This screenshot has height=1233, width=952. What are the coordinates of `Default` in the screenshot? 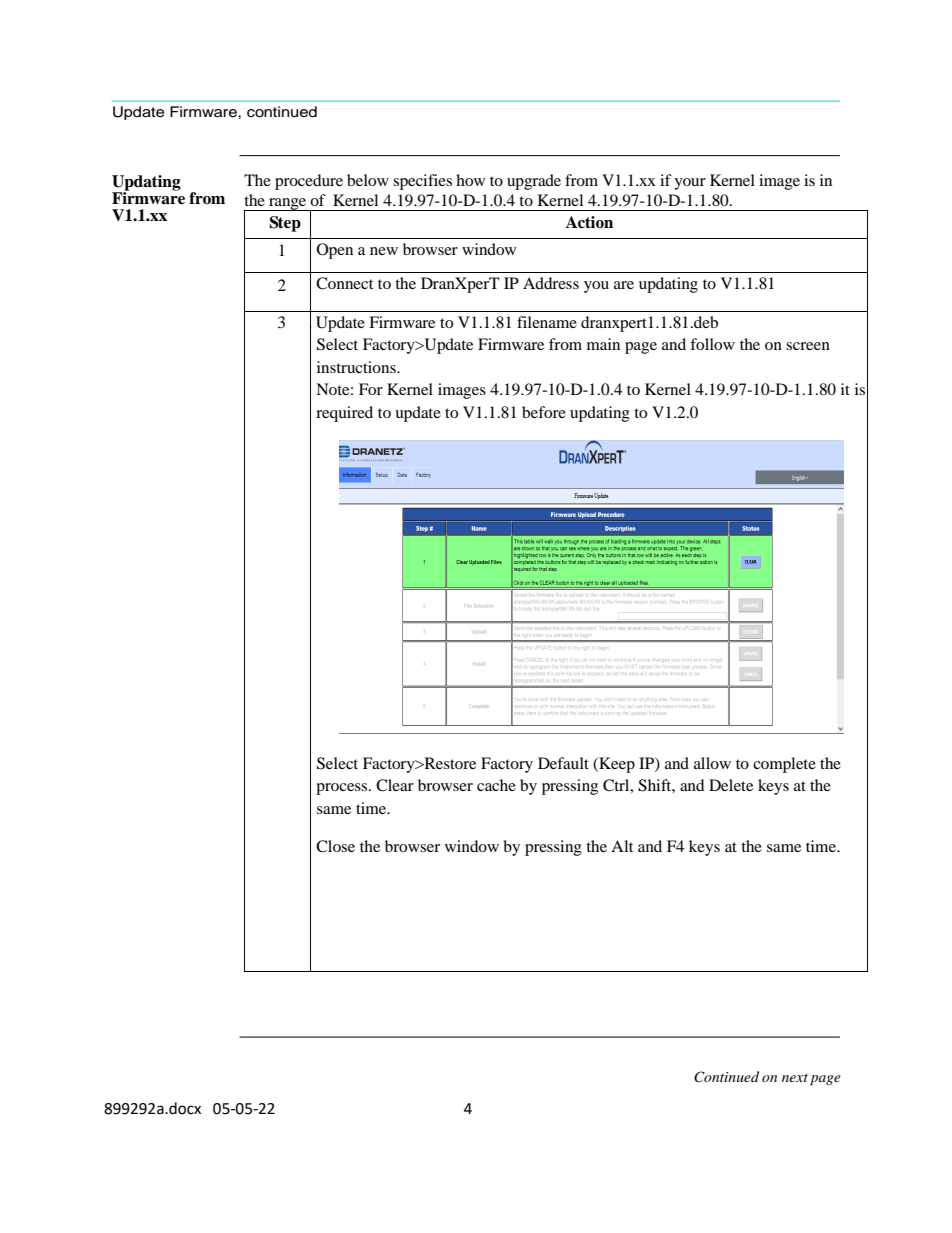 It's located at (563, 763).
